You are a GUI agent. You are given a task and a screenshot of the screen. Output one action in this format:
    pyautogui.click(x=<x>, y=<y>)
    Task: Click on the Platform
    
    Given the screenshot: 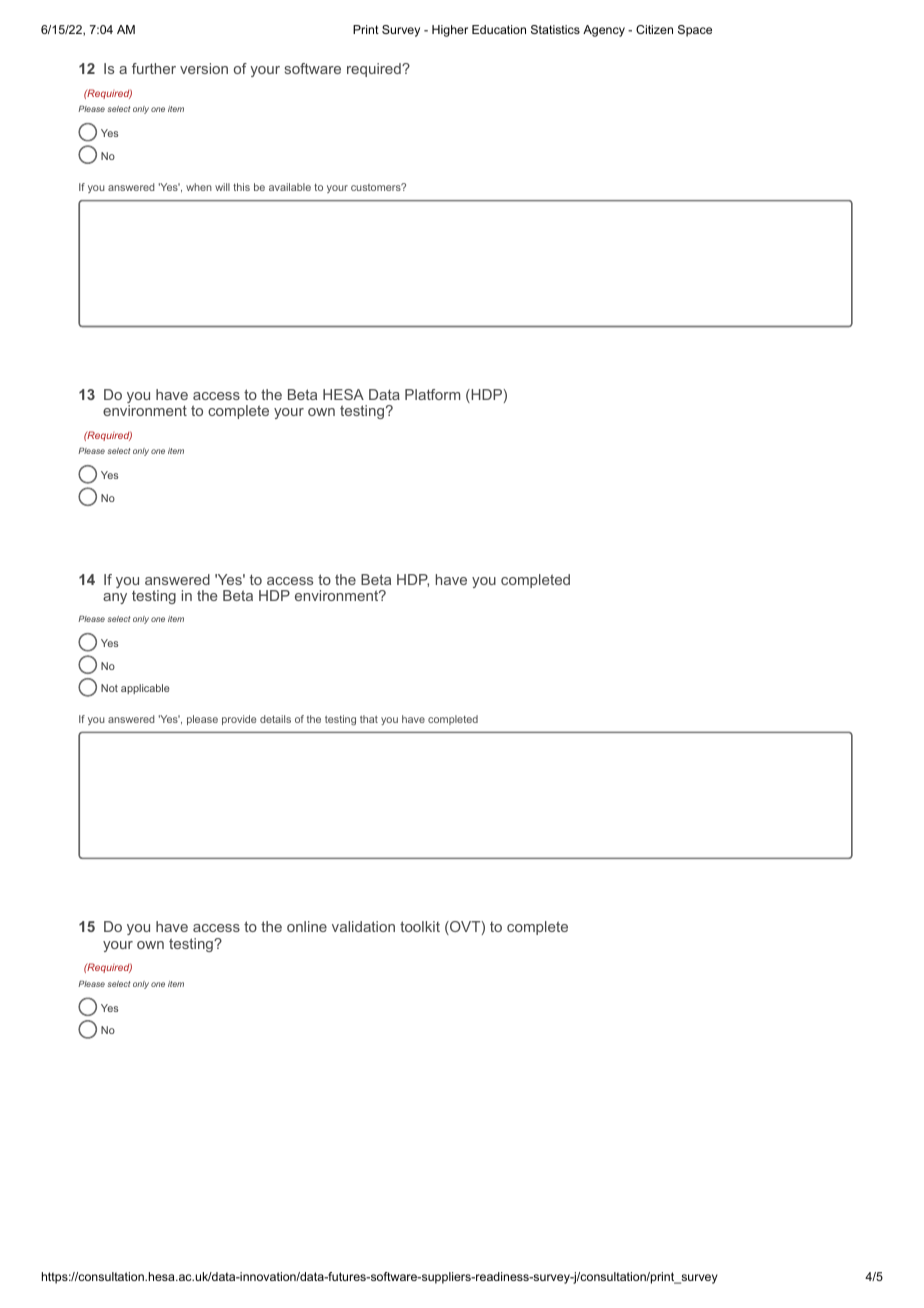 What is the action you would take?
    pyautogui.click(x=432, y=394)
